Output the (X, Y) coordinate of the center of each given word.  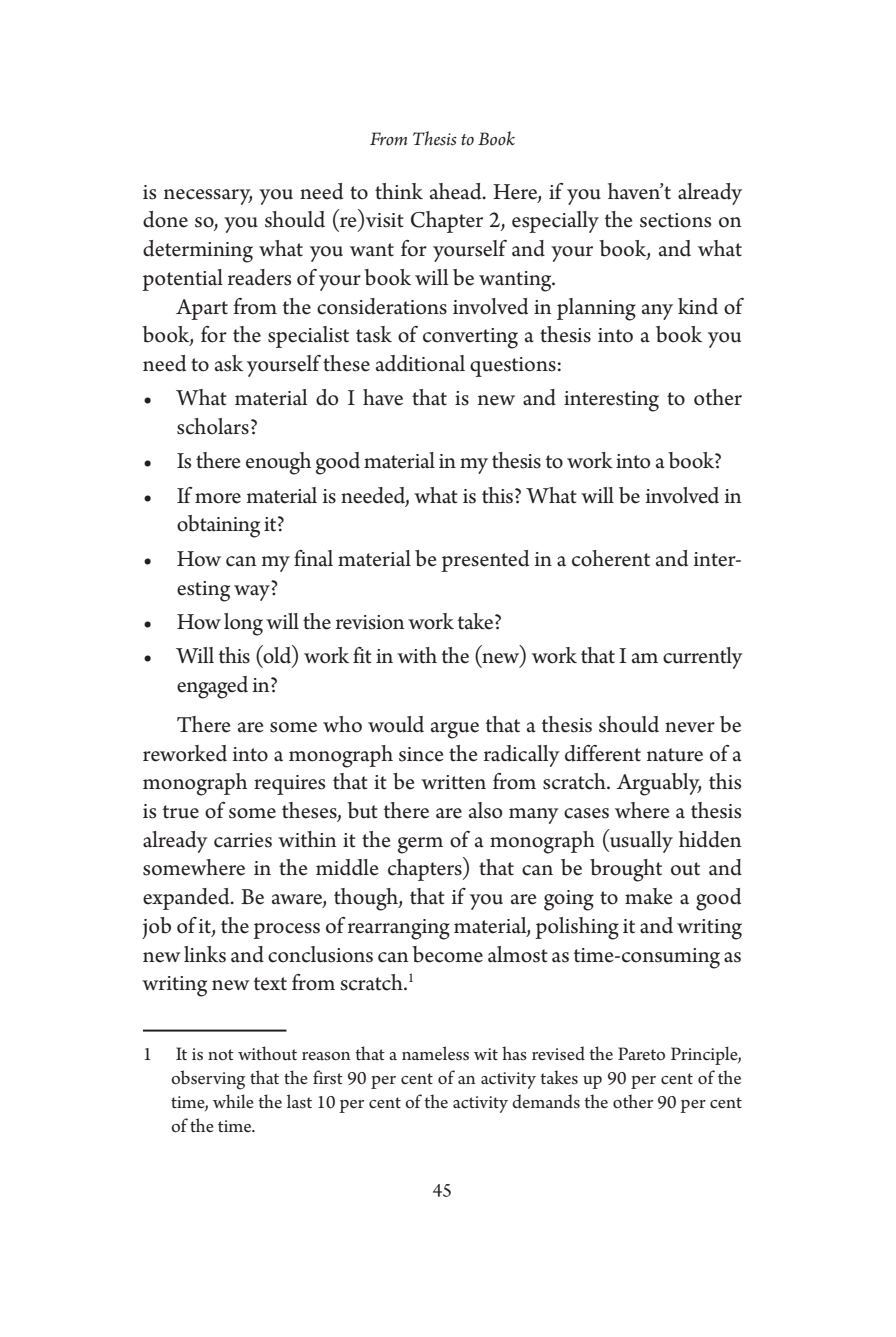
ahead (457, 191)
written (453, 782)
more (218, 498)
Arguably (659, 784)
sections (675, 220)
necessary (208, 197)
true (181, 812)
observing (208, 1080)
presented (485, 561)
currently (703, 658)
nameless (435, 1053)
